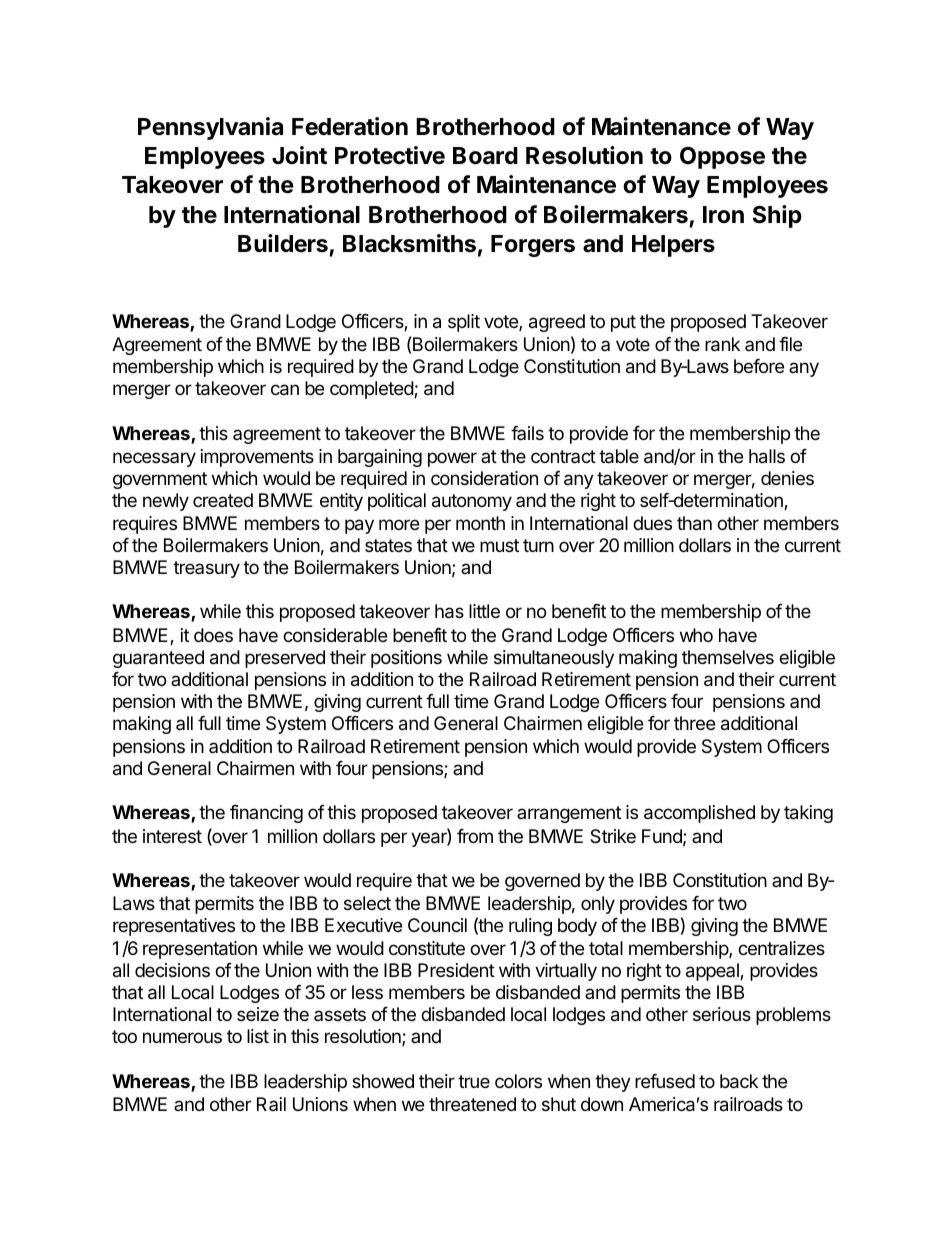 This page has width=952, height=1233. Describe the element at coordinates (722, 158) in the page. I see `Oppose` at that location.
